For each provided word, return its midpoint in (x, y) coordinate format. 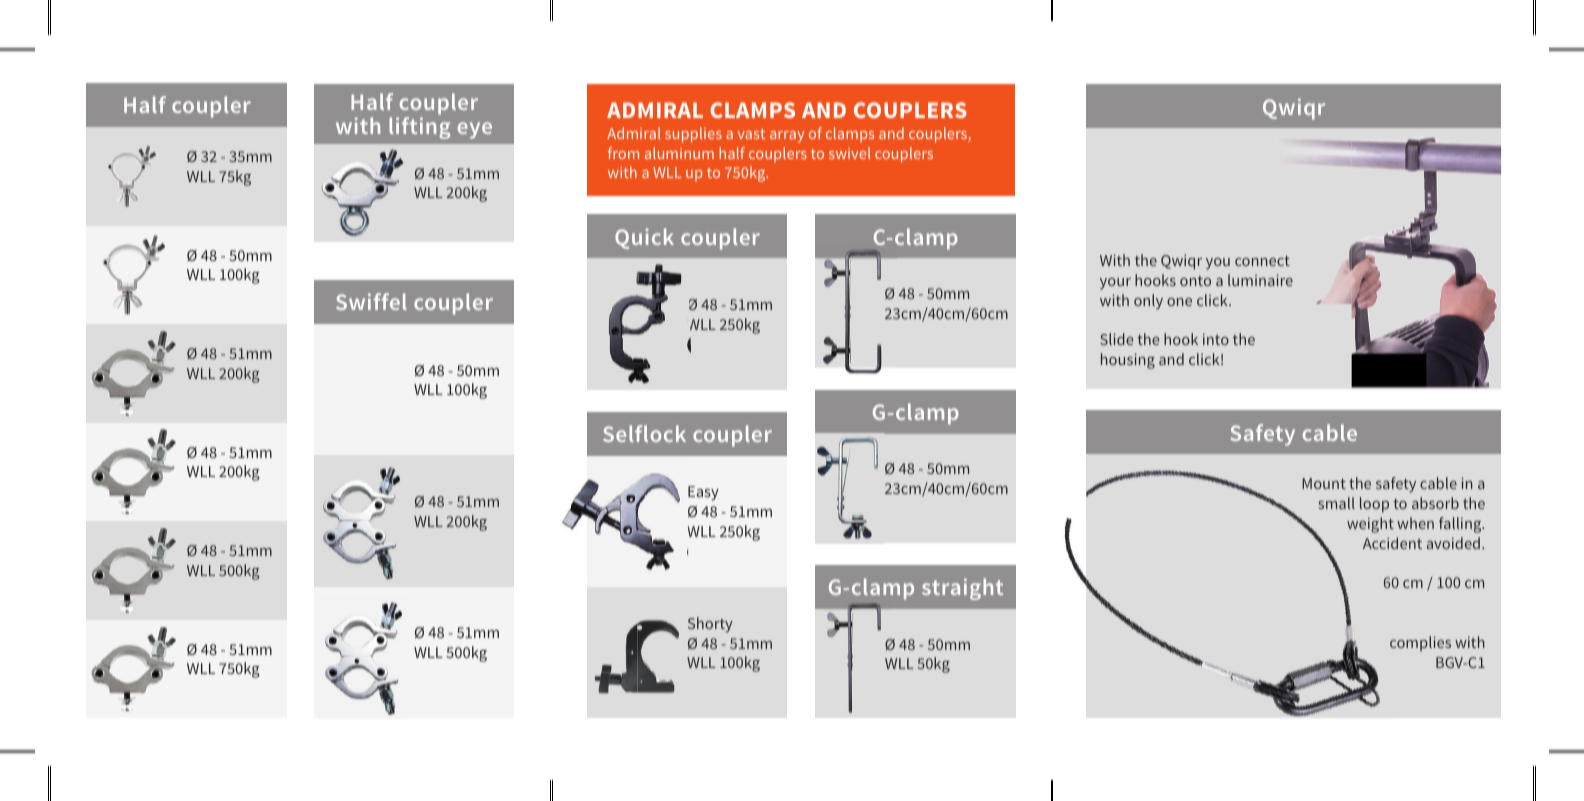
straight (962, 589)
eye (474, 130)
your (1115, 284)
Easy (703, 493)
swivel (850, 153)
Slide (1117, 339)
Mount (1324, 483)
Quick (644, 238)
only (1148, 302)
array (787, 137)
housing (1128, 361)
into (1216, 339)
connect (1262, 261)
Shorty (710, 625)
